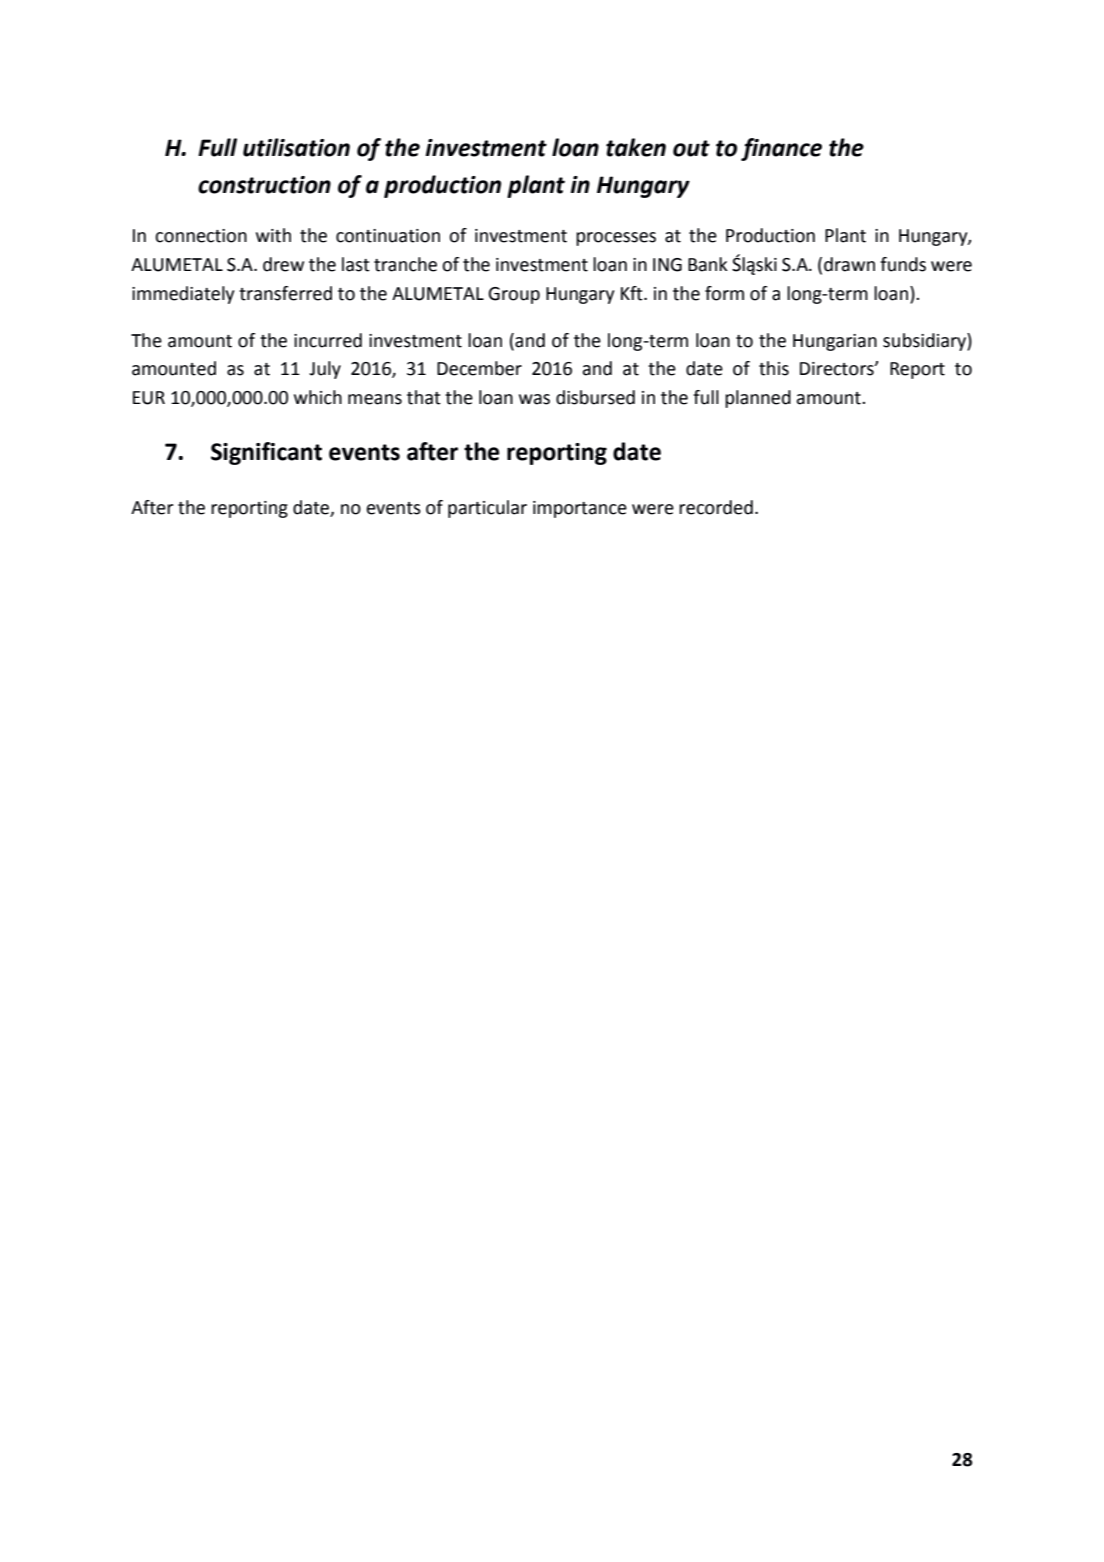 The height and width of the document is (1562, 1104). What do you see at coordinates (835, 342) in the document?
I see `Hungarian` at bounding box center [835, 342].
